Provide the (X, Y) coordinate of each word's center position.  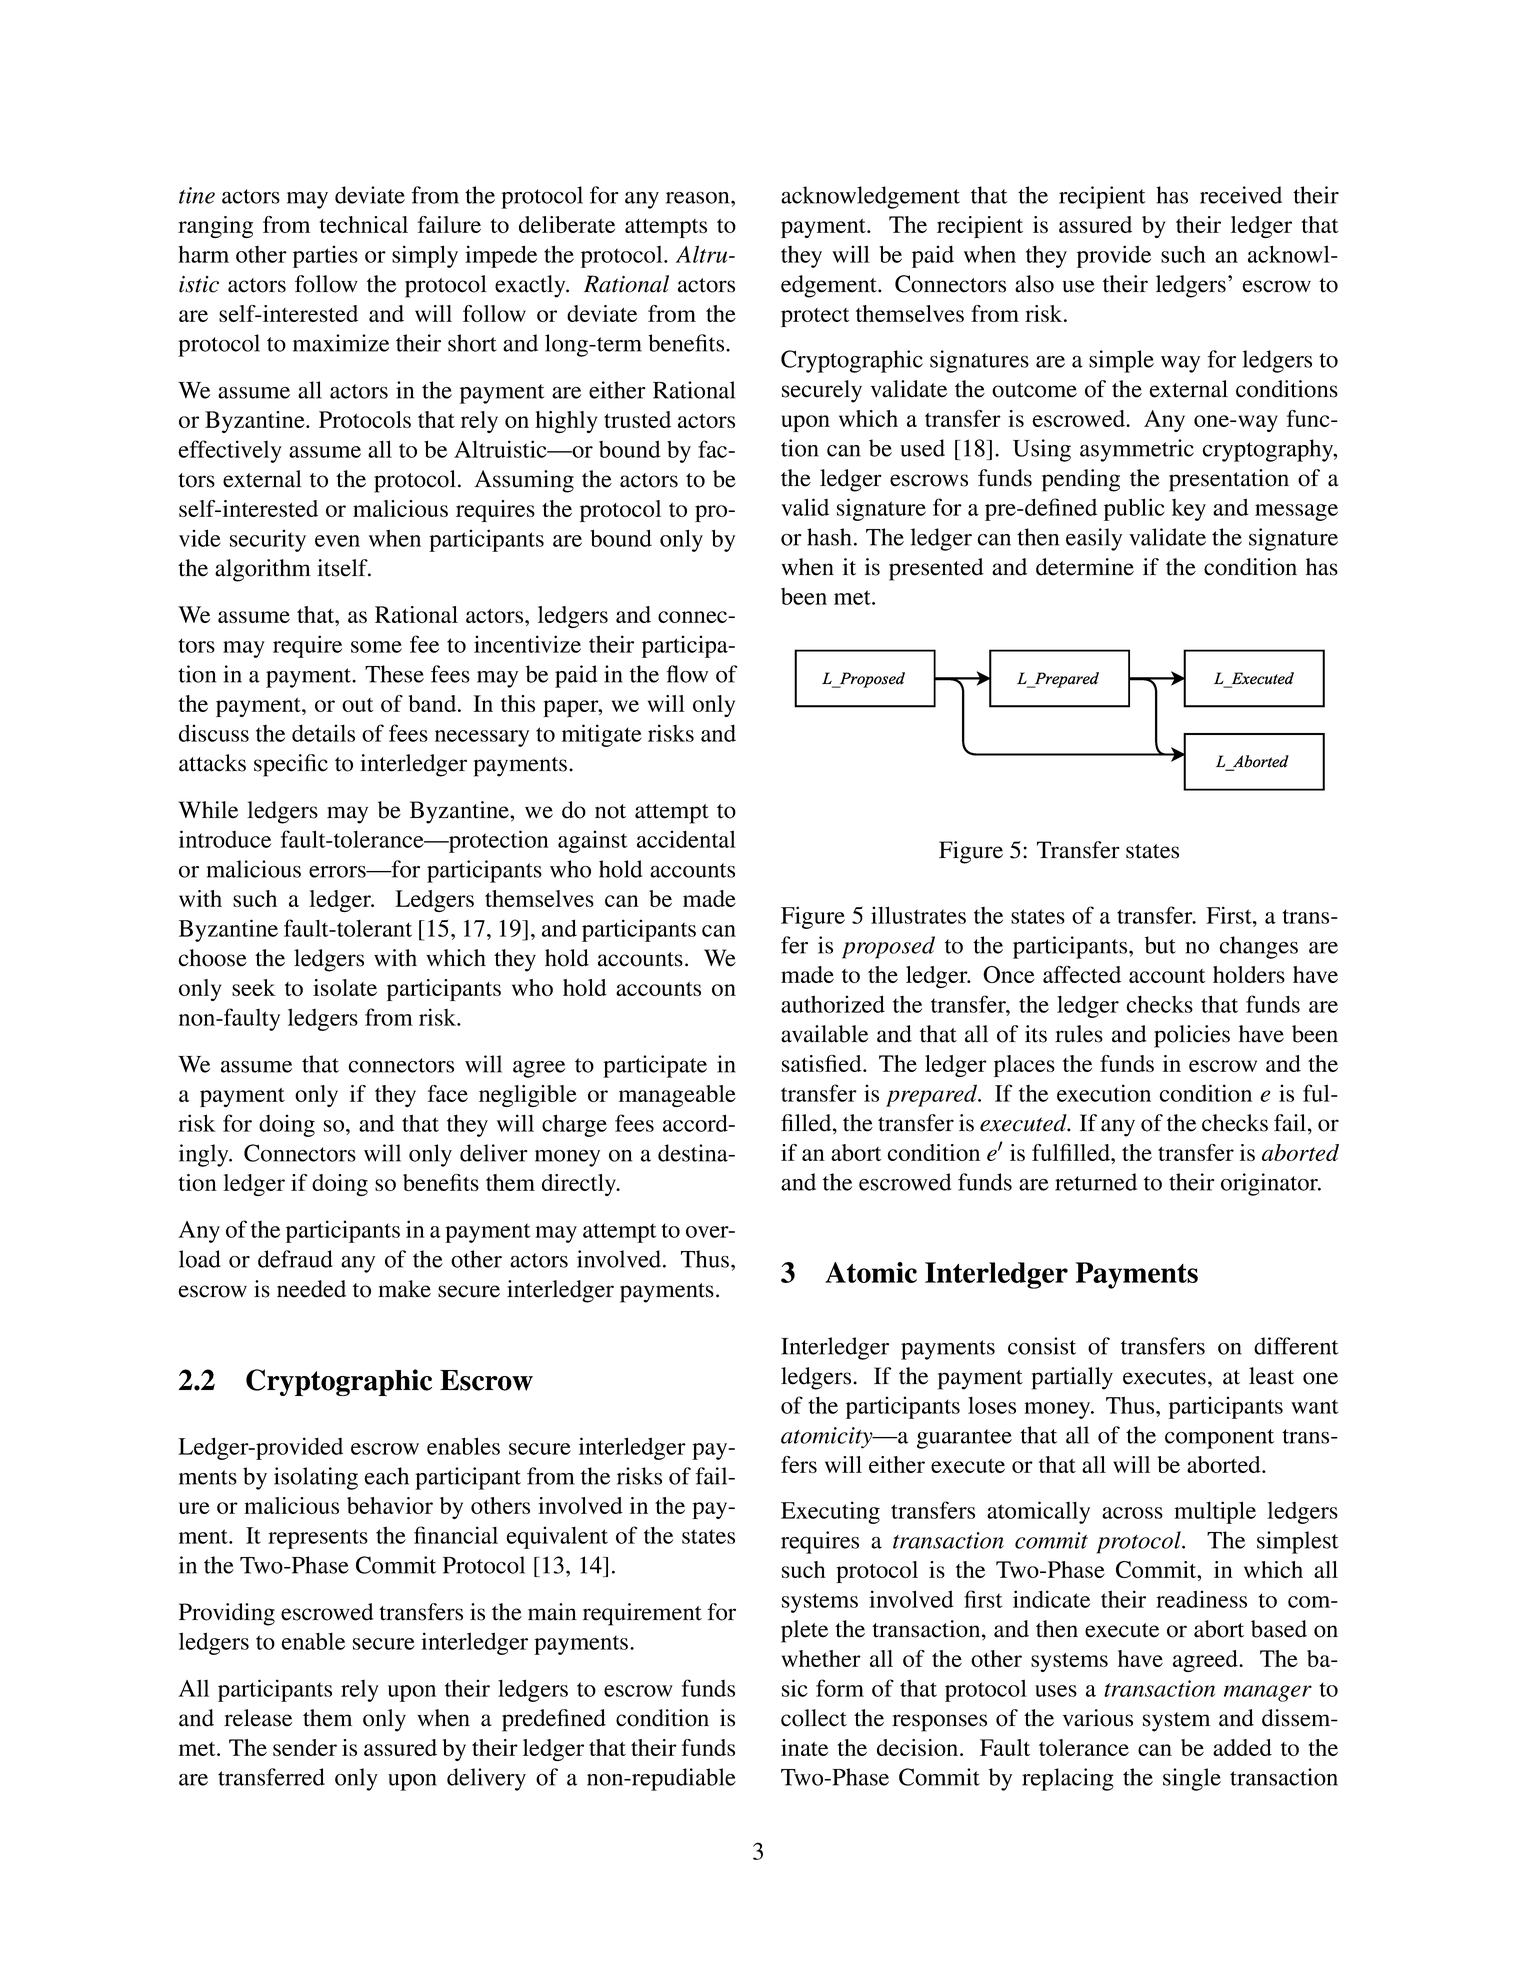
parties (325, 256)
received (1241, 195)
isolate (345, 987)
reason (699, 198)
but (1160, 945)
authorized (833, 1004)
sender (305, 1747)
